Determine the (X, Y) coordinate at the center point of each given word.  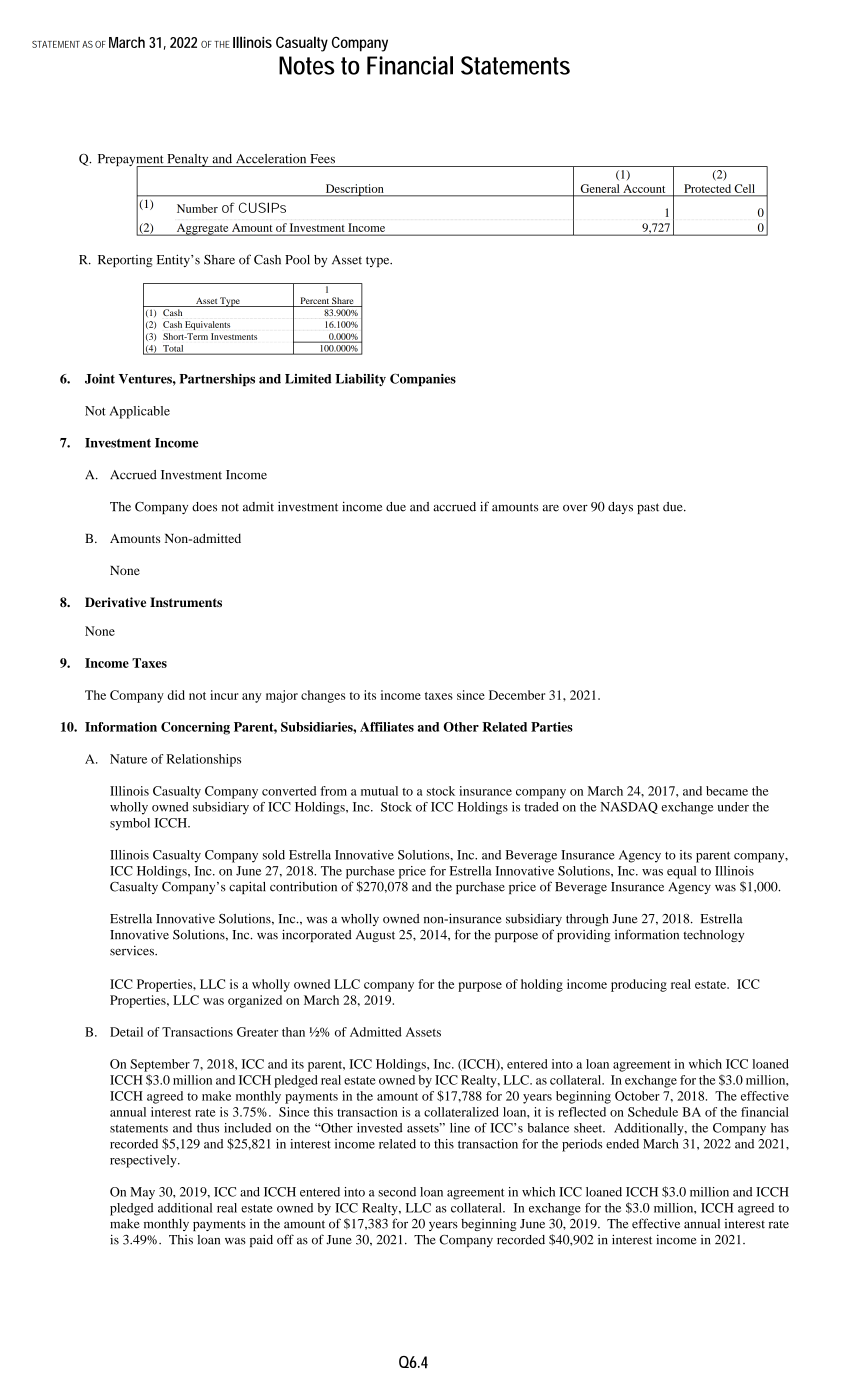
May (142, 1193)
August (375, 936)
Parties (552, 727)
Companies (423, 379)
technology (713, 936)
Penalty (188, 160)
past (648, 508)
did (176, 695)
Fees (322, 159)
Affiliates (387, 727)
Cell (745, 188)
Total (173, 349)
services (133, 951)
